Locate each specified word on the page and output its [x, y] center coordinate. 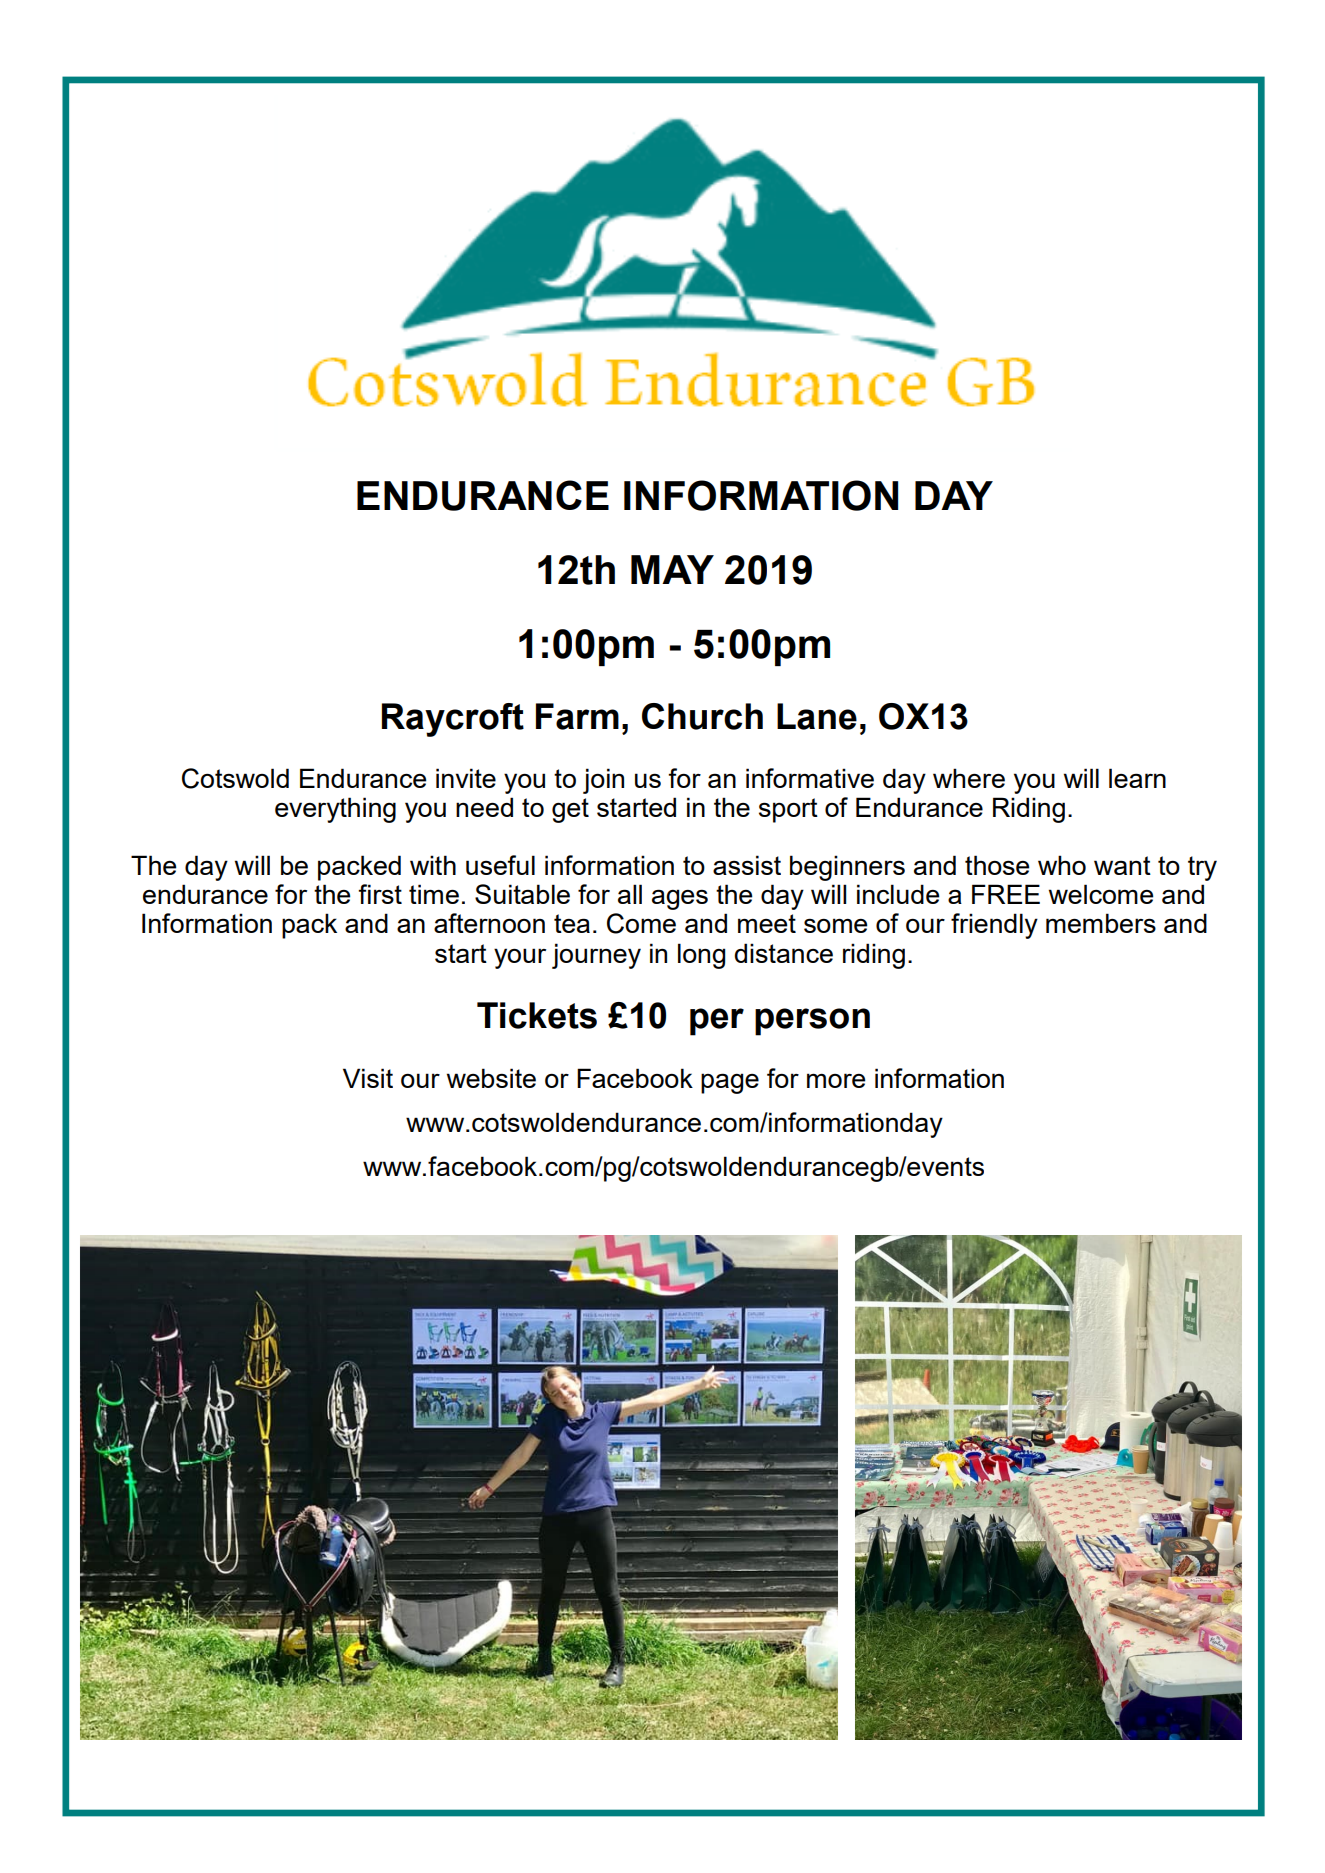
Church [702, 716]
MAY [672, 569]
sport [788, 810]
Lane [817, 716]
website [491, 1078]
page [730, 1083]
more [836, 1080]
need [484, 807]
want [1122, 865]
